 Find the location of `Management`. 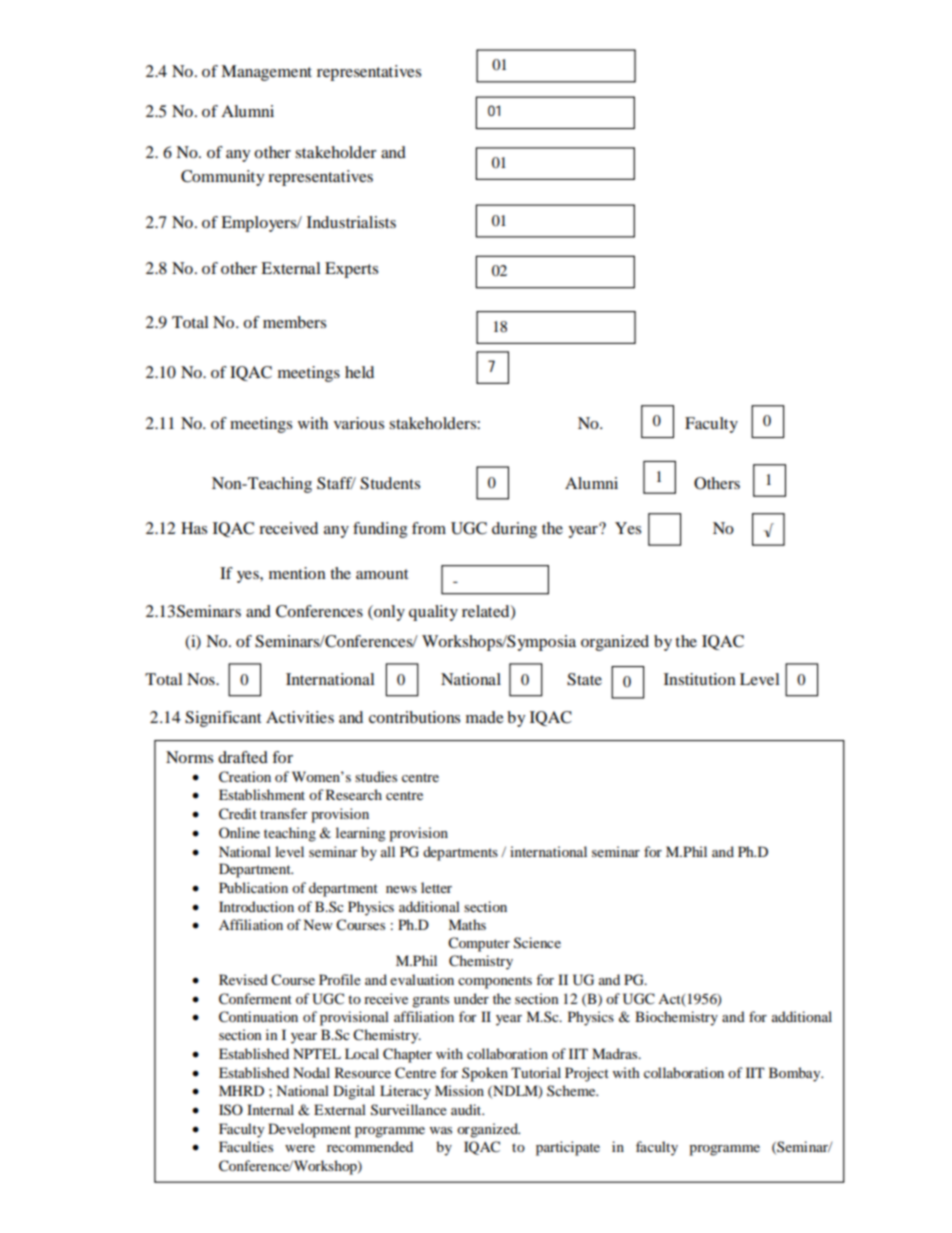

Management is located at coordinates (266, 73).
